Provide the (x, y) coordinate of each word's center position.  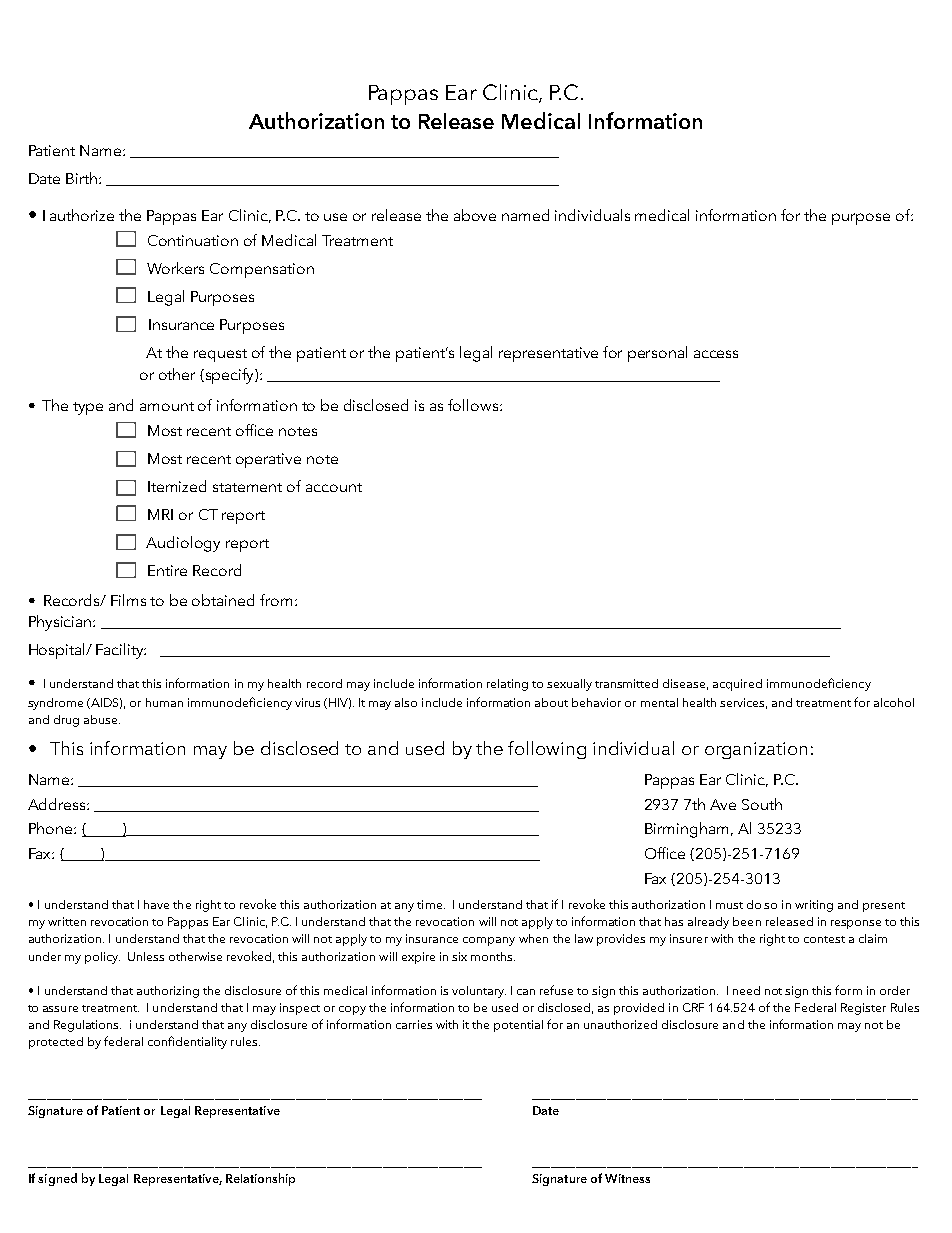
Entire (167, 570)
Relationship (260, 1179)
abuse (102, 719)
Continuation (193, 240)
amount (167, 406)
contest (824, 939)
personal (657, 354)
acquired (737, 685)
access (716, 354)
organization (756, 750)
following (547, 750)
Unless (146, 956)
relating (507, 685)
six (459, 956)
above (475, 215)
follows (474, 405)
